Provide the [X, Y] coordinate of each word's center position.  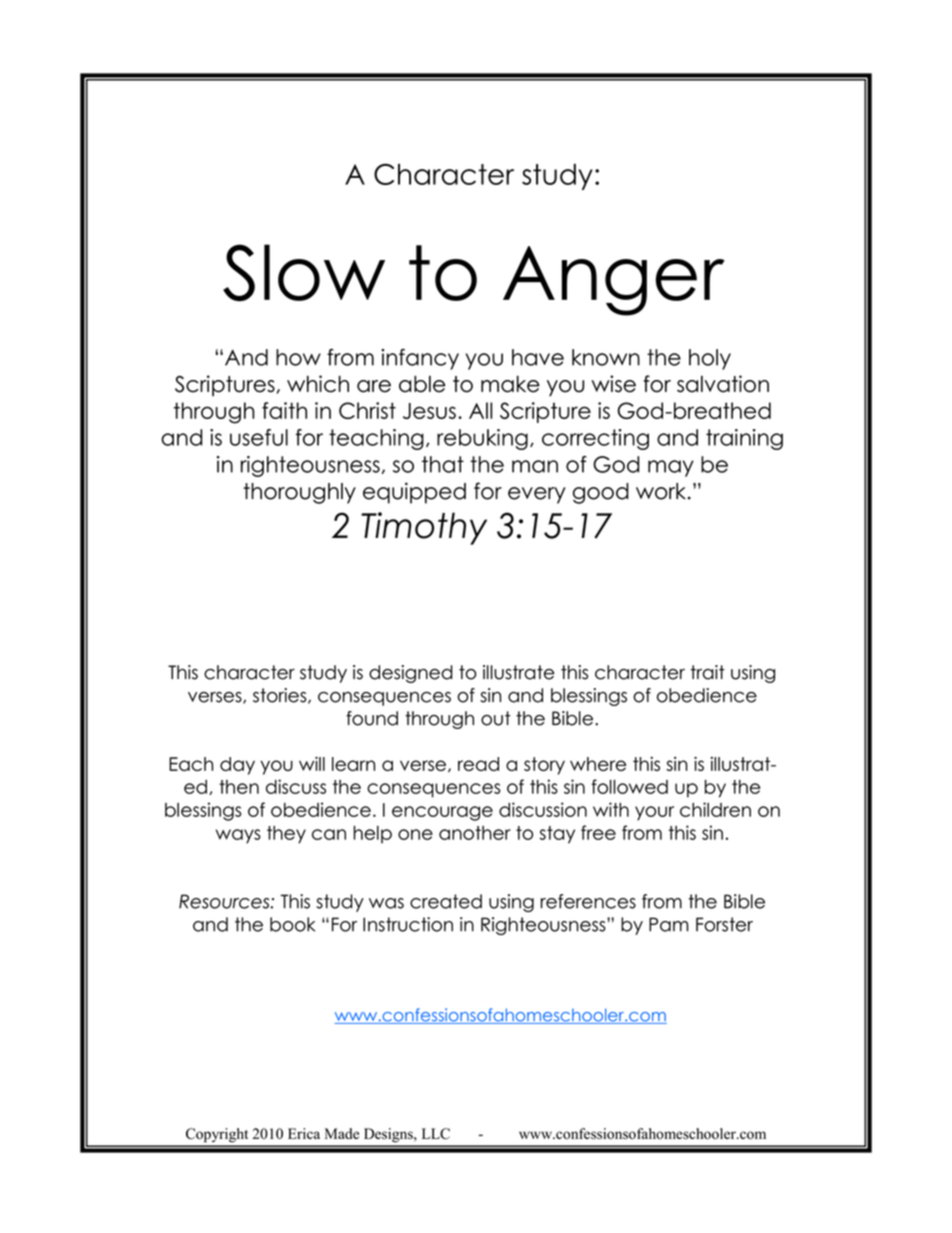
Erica [304, 1133]
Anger [614, 281]
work [661, 491]
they [286, 835]
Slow [304, 272]
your [654, 813]
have [538, 357]
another [475, 833]
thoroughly [299, 493]
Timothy [424, 528]
